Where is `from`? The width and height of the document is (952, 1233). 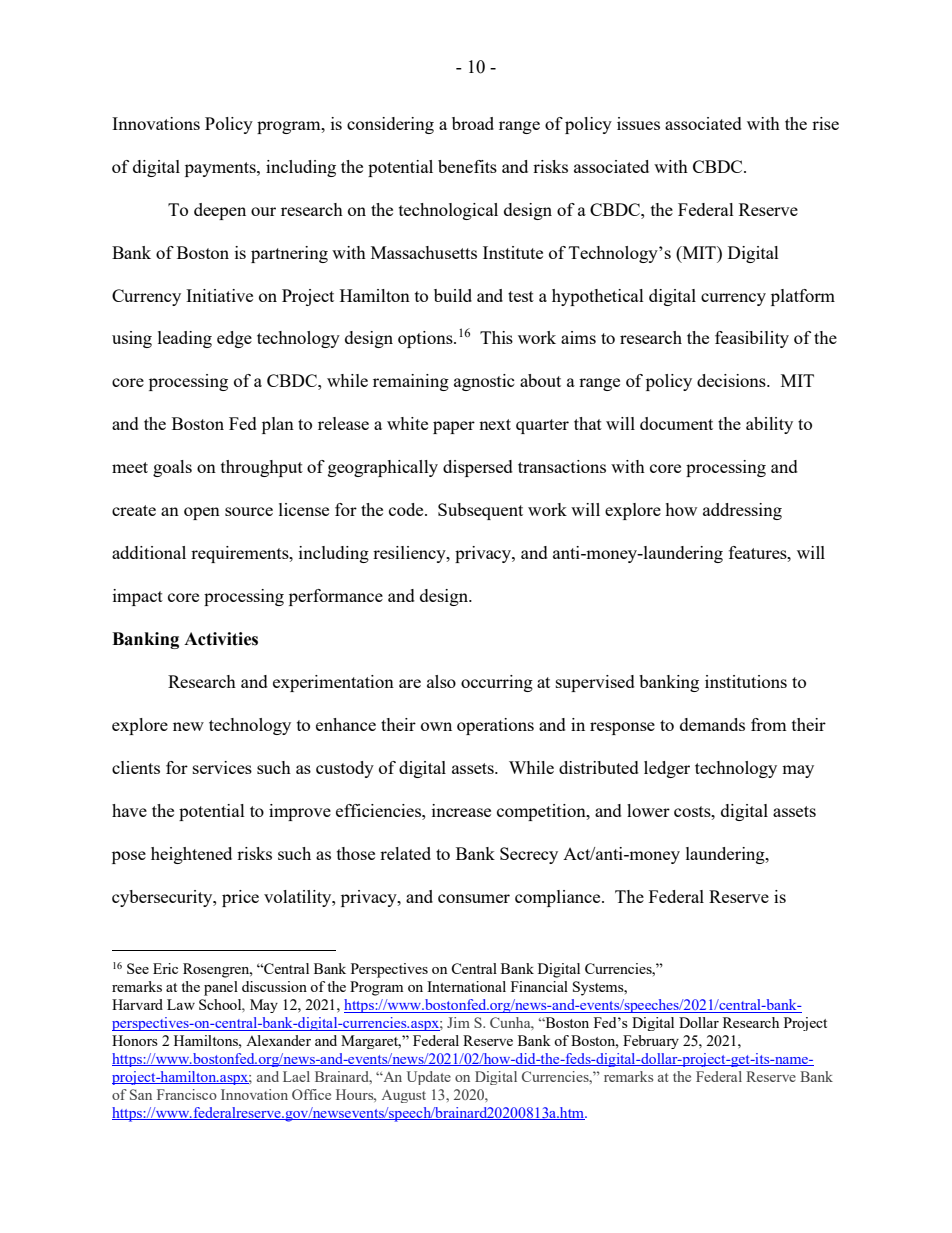
from is located at coordinates (769, 724).
